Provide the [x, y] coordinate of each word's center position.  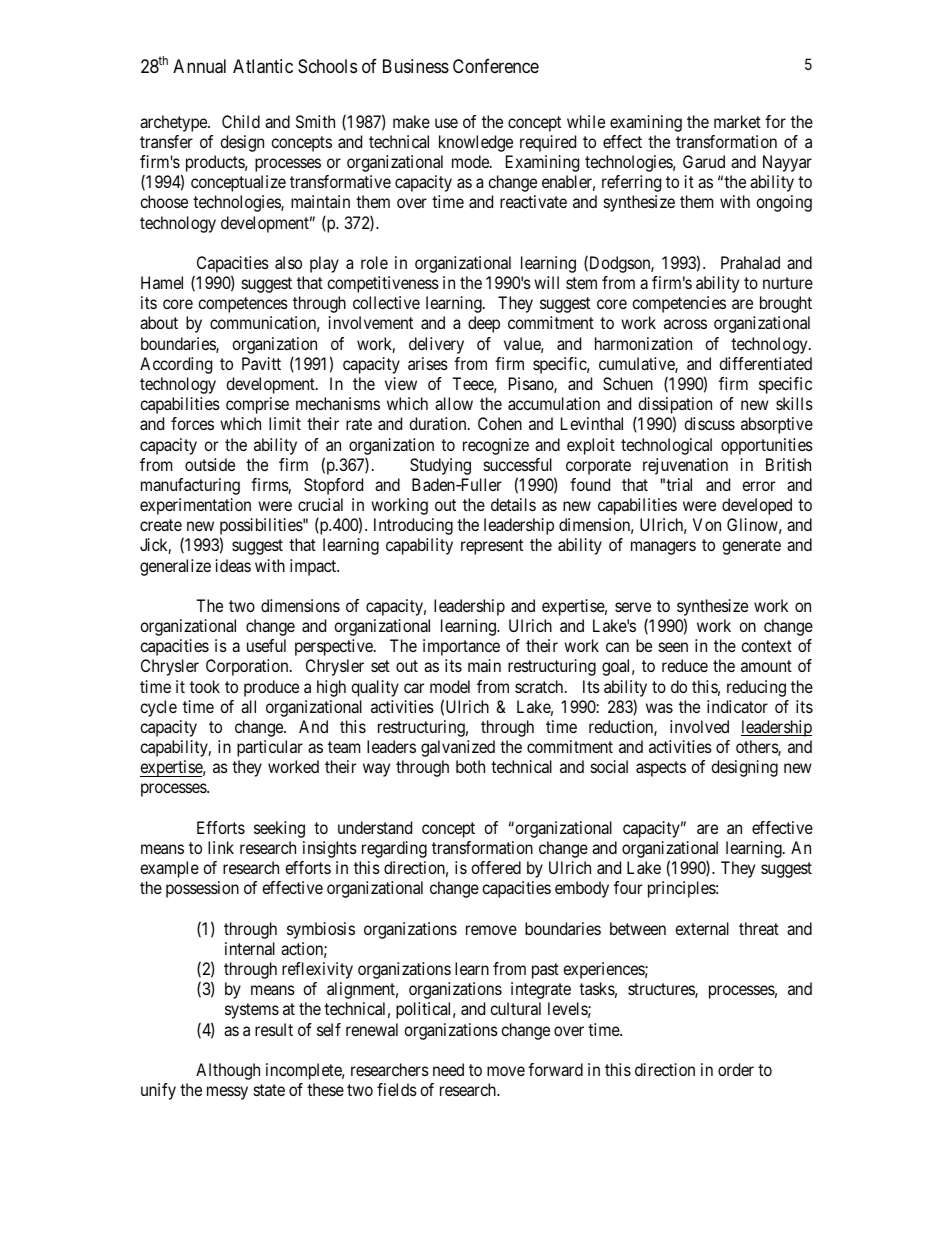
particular [270, 748]
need [448, 1069]
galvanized [458, 748]
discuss [709, 423]
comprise [257, 405]
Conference [496, 66]
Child [241, 121]
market [737, 121]
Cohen [500, 423]
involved [699, 726]
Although [228, 1071]
